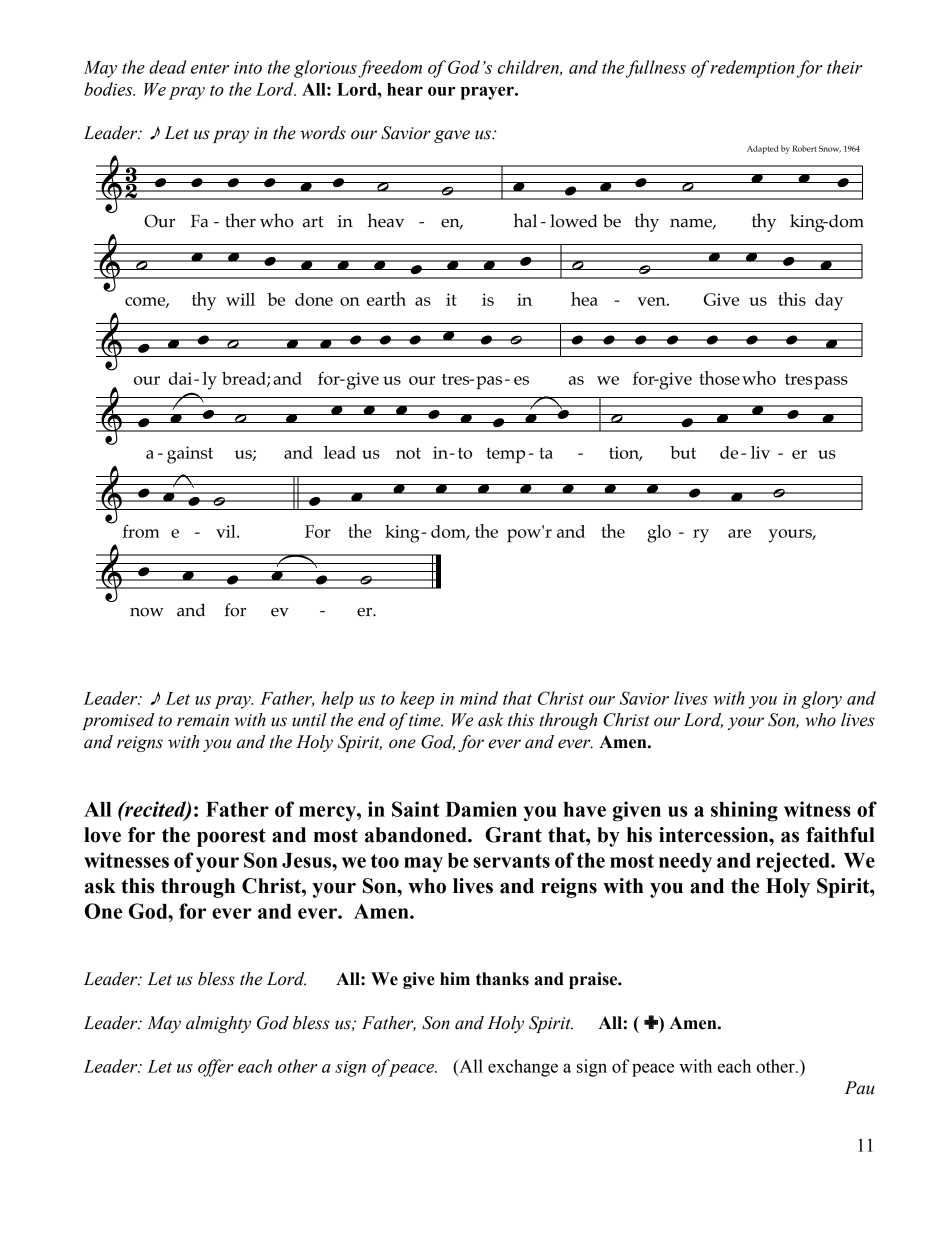  I want to click on exchange, so click(523, 1068).
